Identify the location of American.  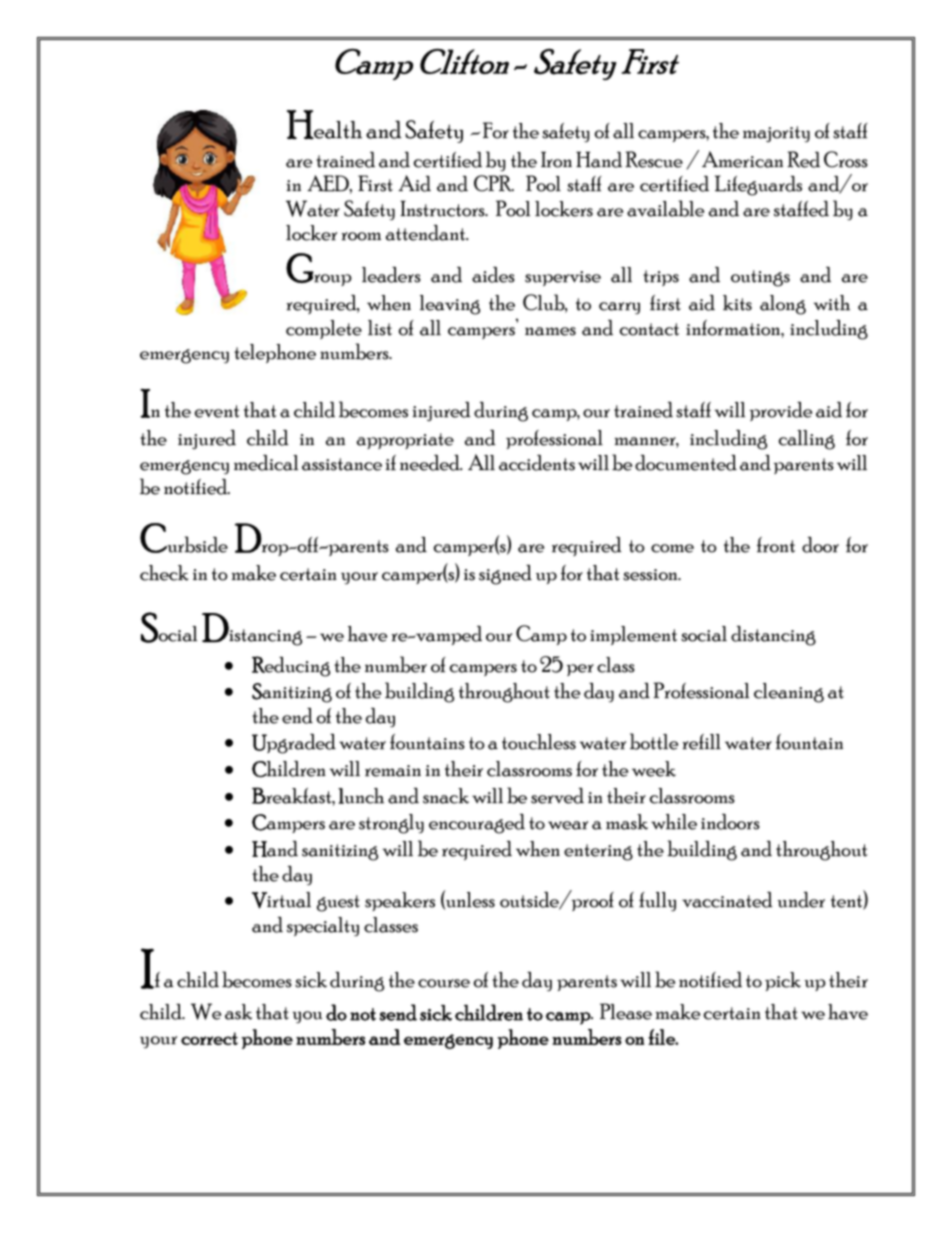
(742, 159).
